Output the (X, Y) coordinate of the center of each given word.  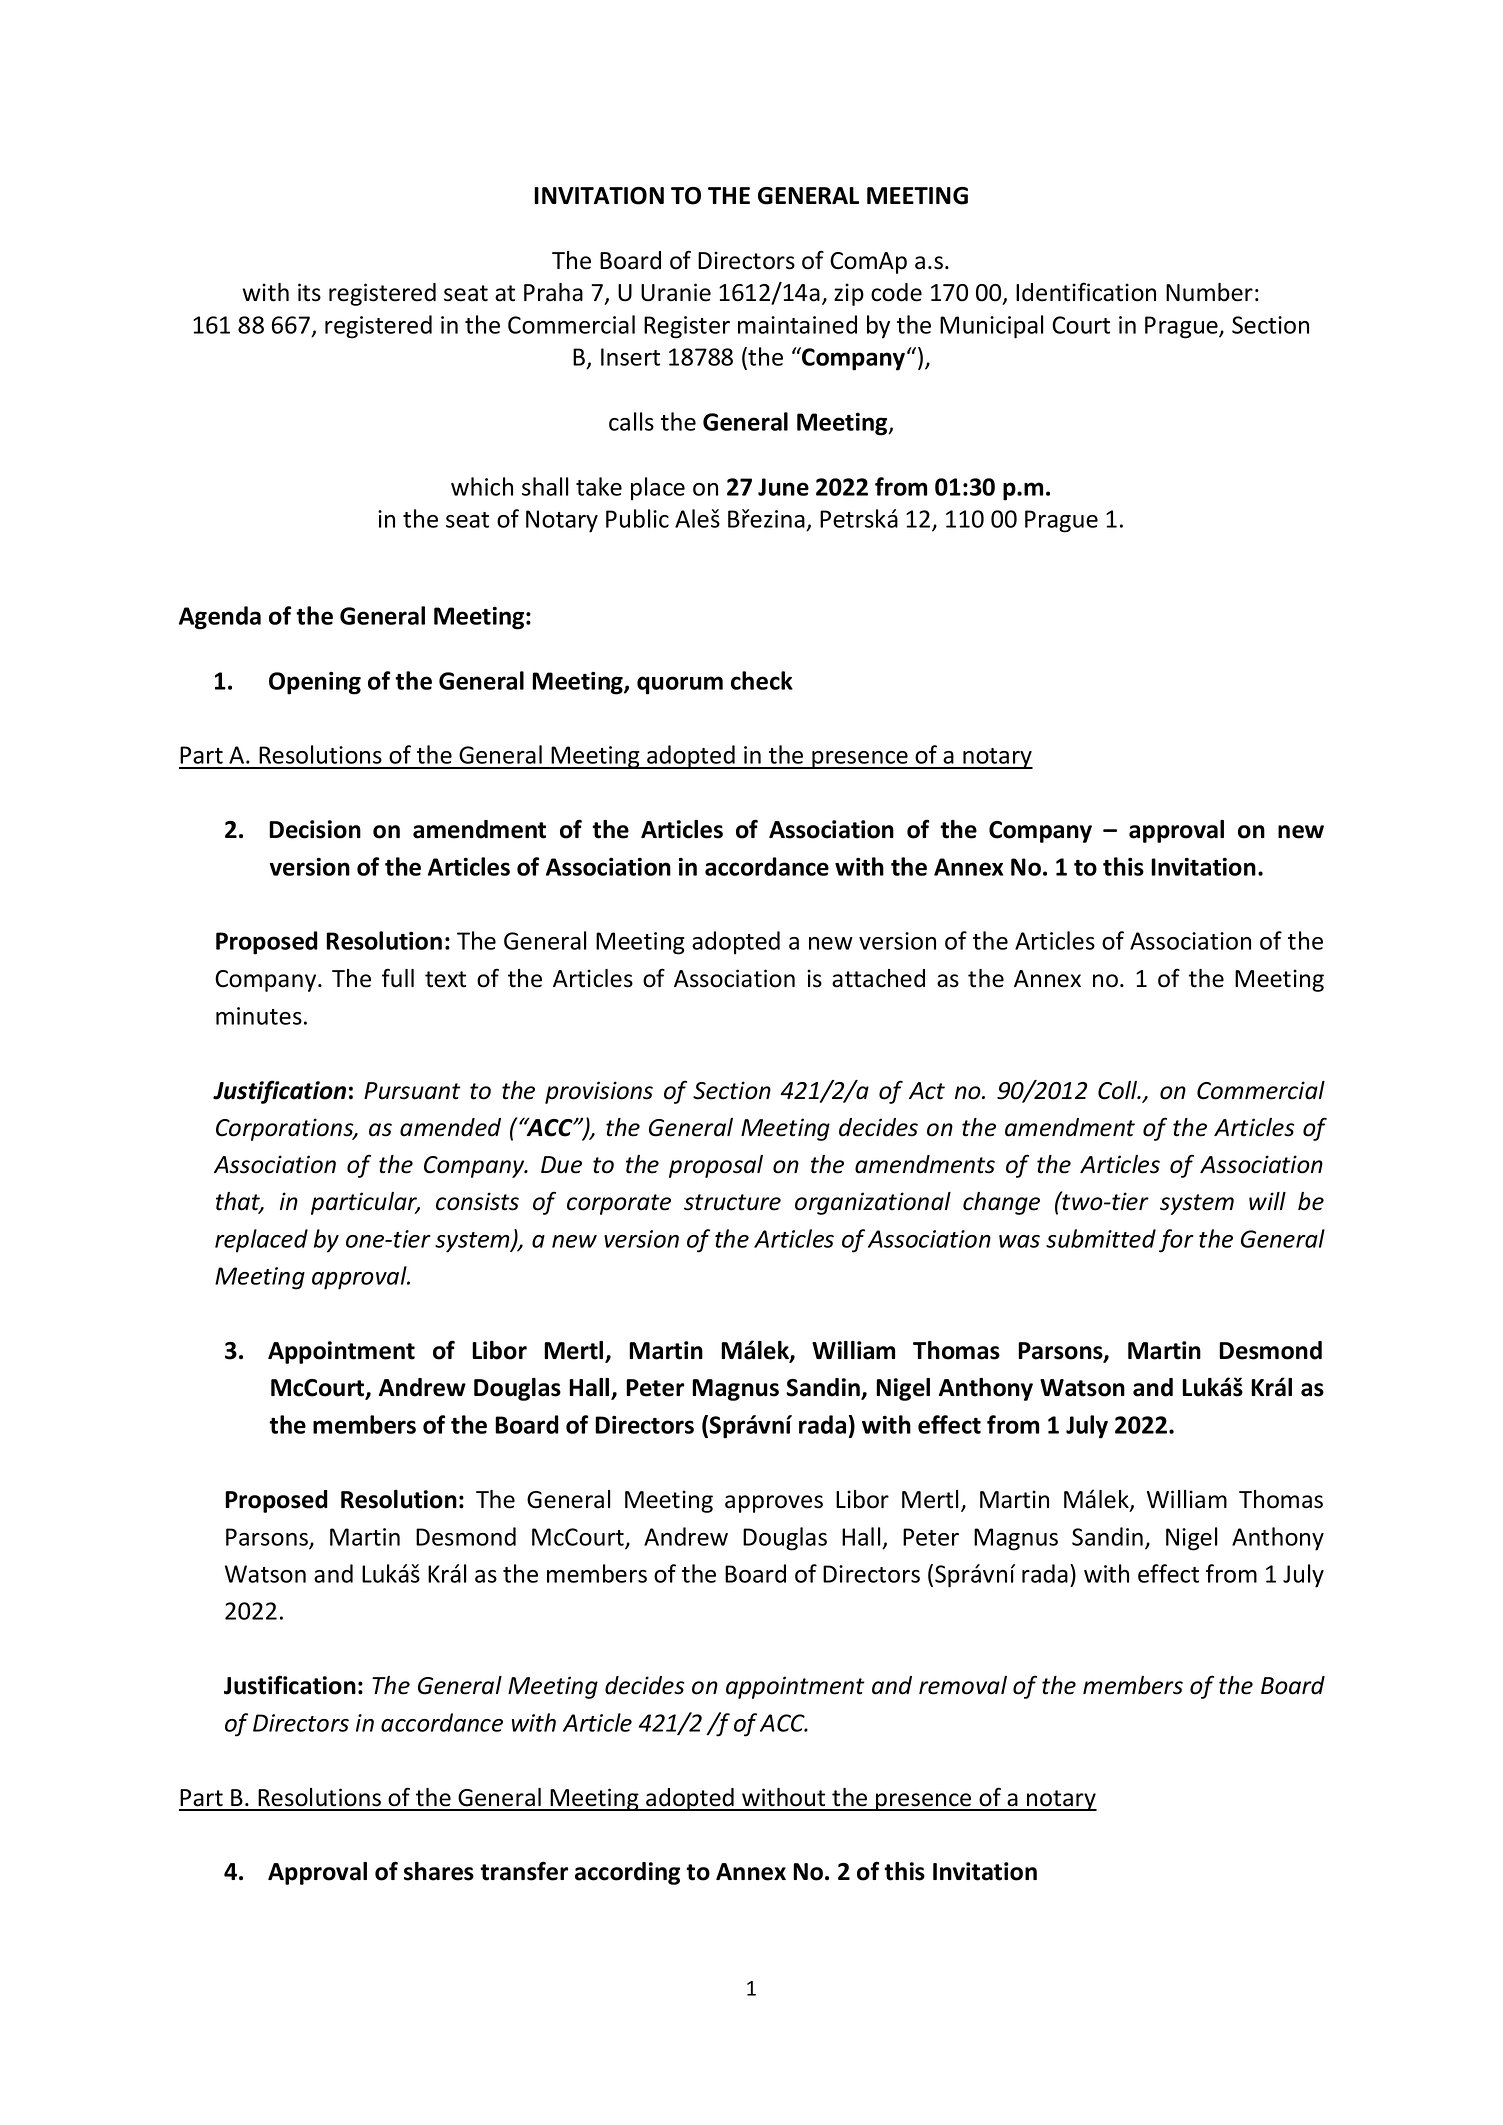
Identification (1086, 292)
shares (439, 1871)
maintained (797, 324)
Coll (1119, 1090)
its (309, 292)
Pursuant (412, 1091)
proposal (716, 1166)
